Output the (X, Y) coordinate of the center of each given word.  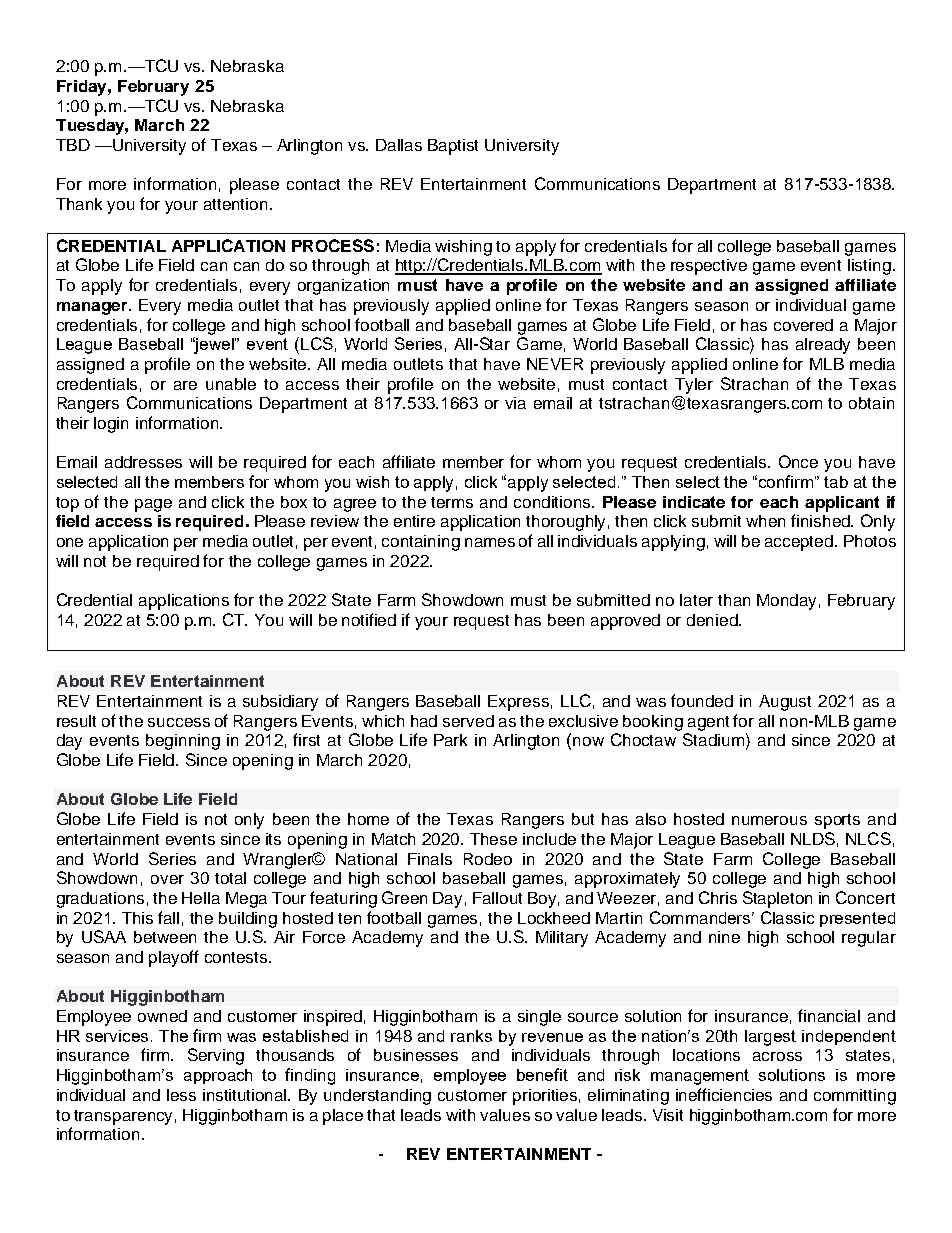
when (765, 521)
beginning (183, 742)
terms (452, 502)
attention (235, 204)
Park (450, 740)
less (181, 1095)
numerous (769, 820)
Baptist (453, 147)
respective (709, 267)
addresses (143, 462)
